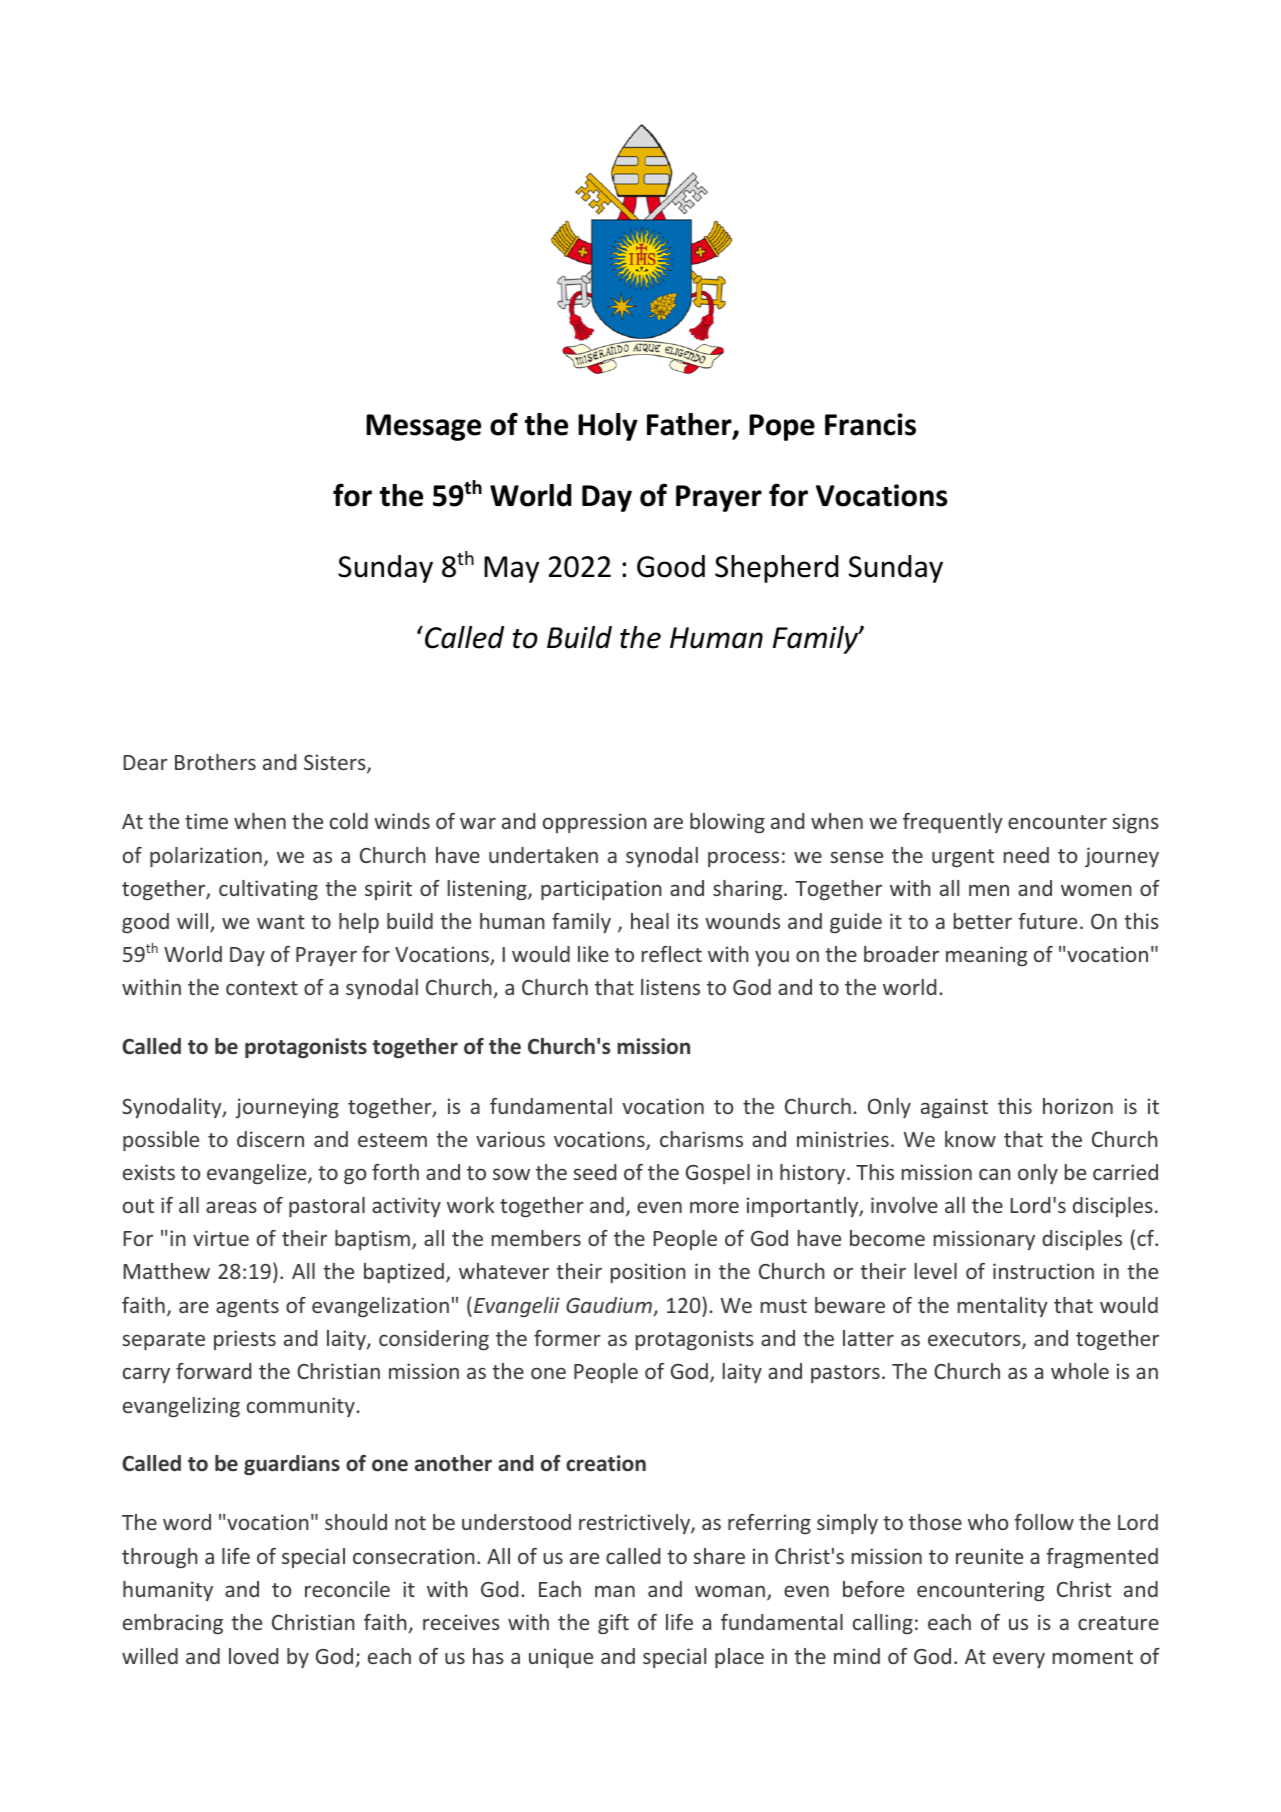  Describe the element at coordinates (423, 427) in the screenshot. I see `Message` at that location.
